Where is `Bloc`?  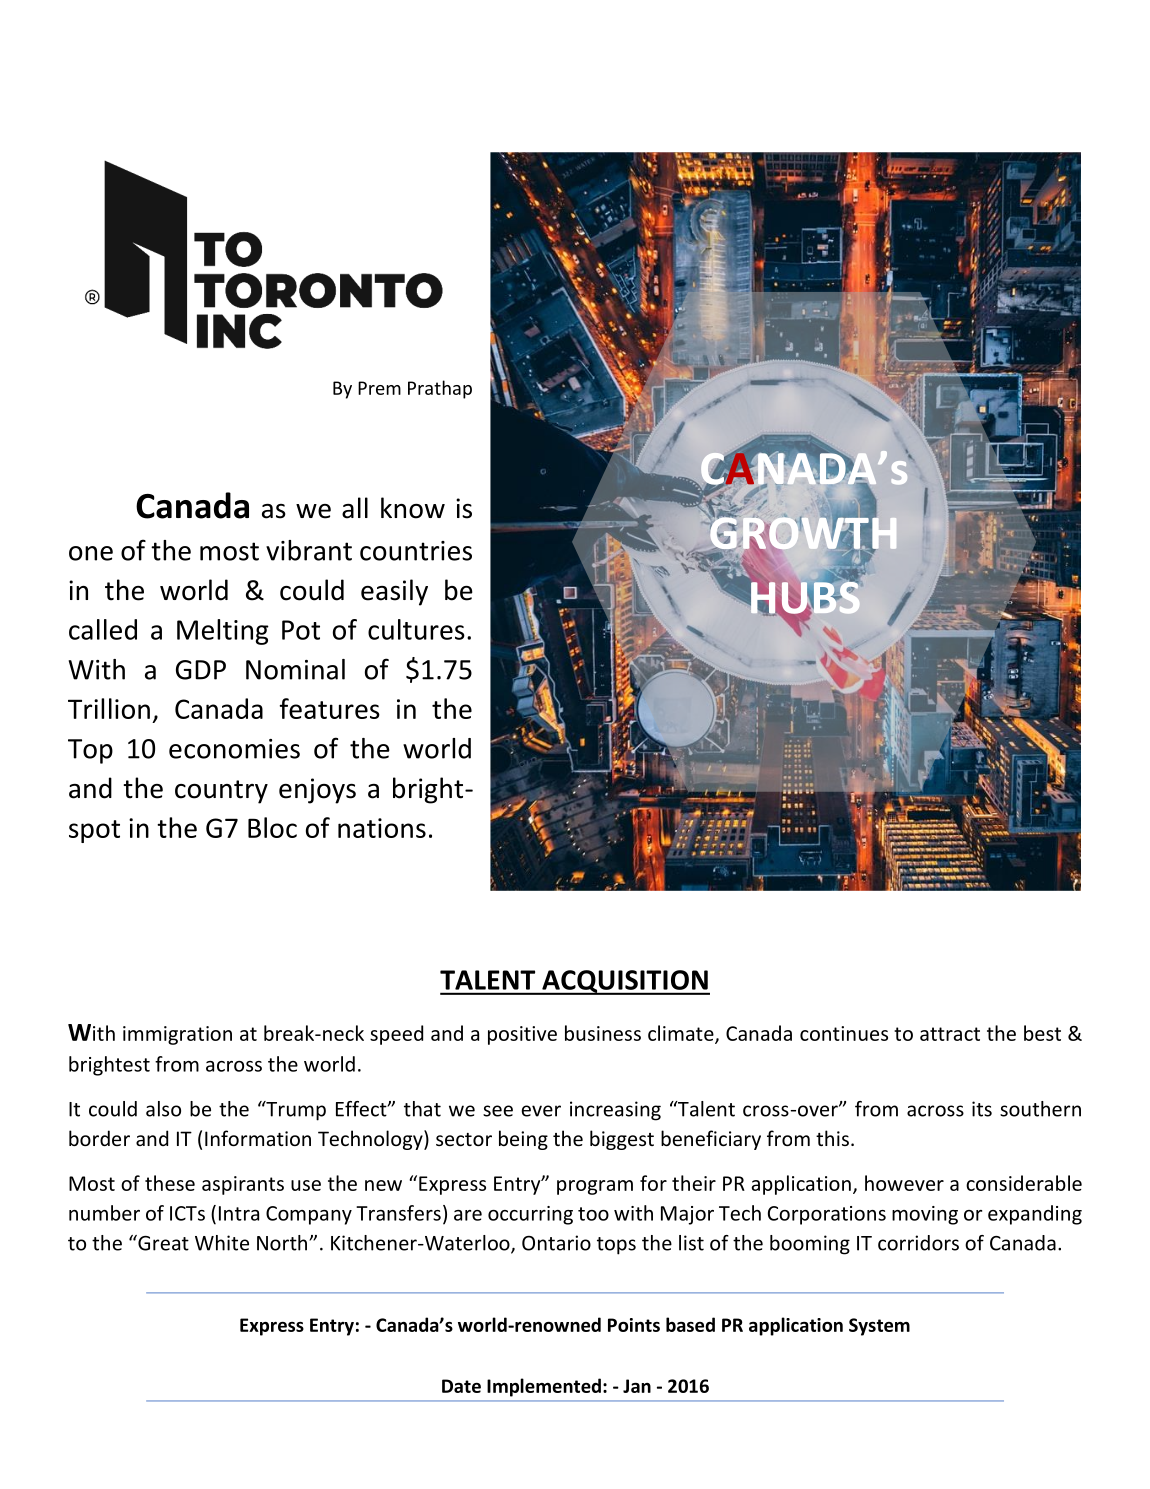 Bloc is located at coordinates (272, 827).
